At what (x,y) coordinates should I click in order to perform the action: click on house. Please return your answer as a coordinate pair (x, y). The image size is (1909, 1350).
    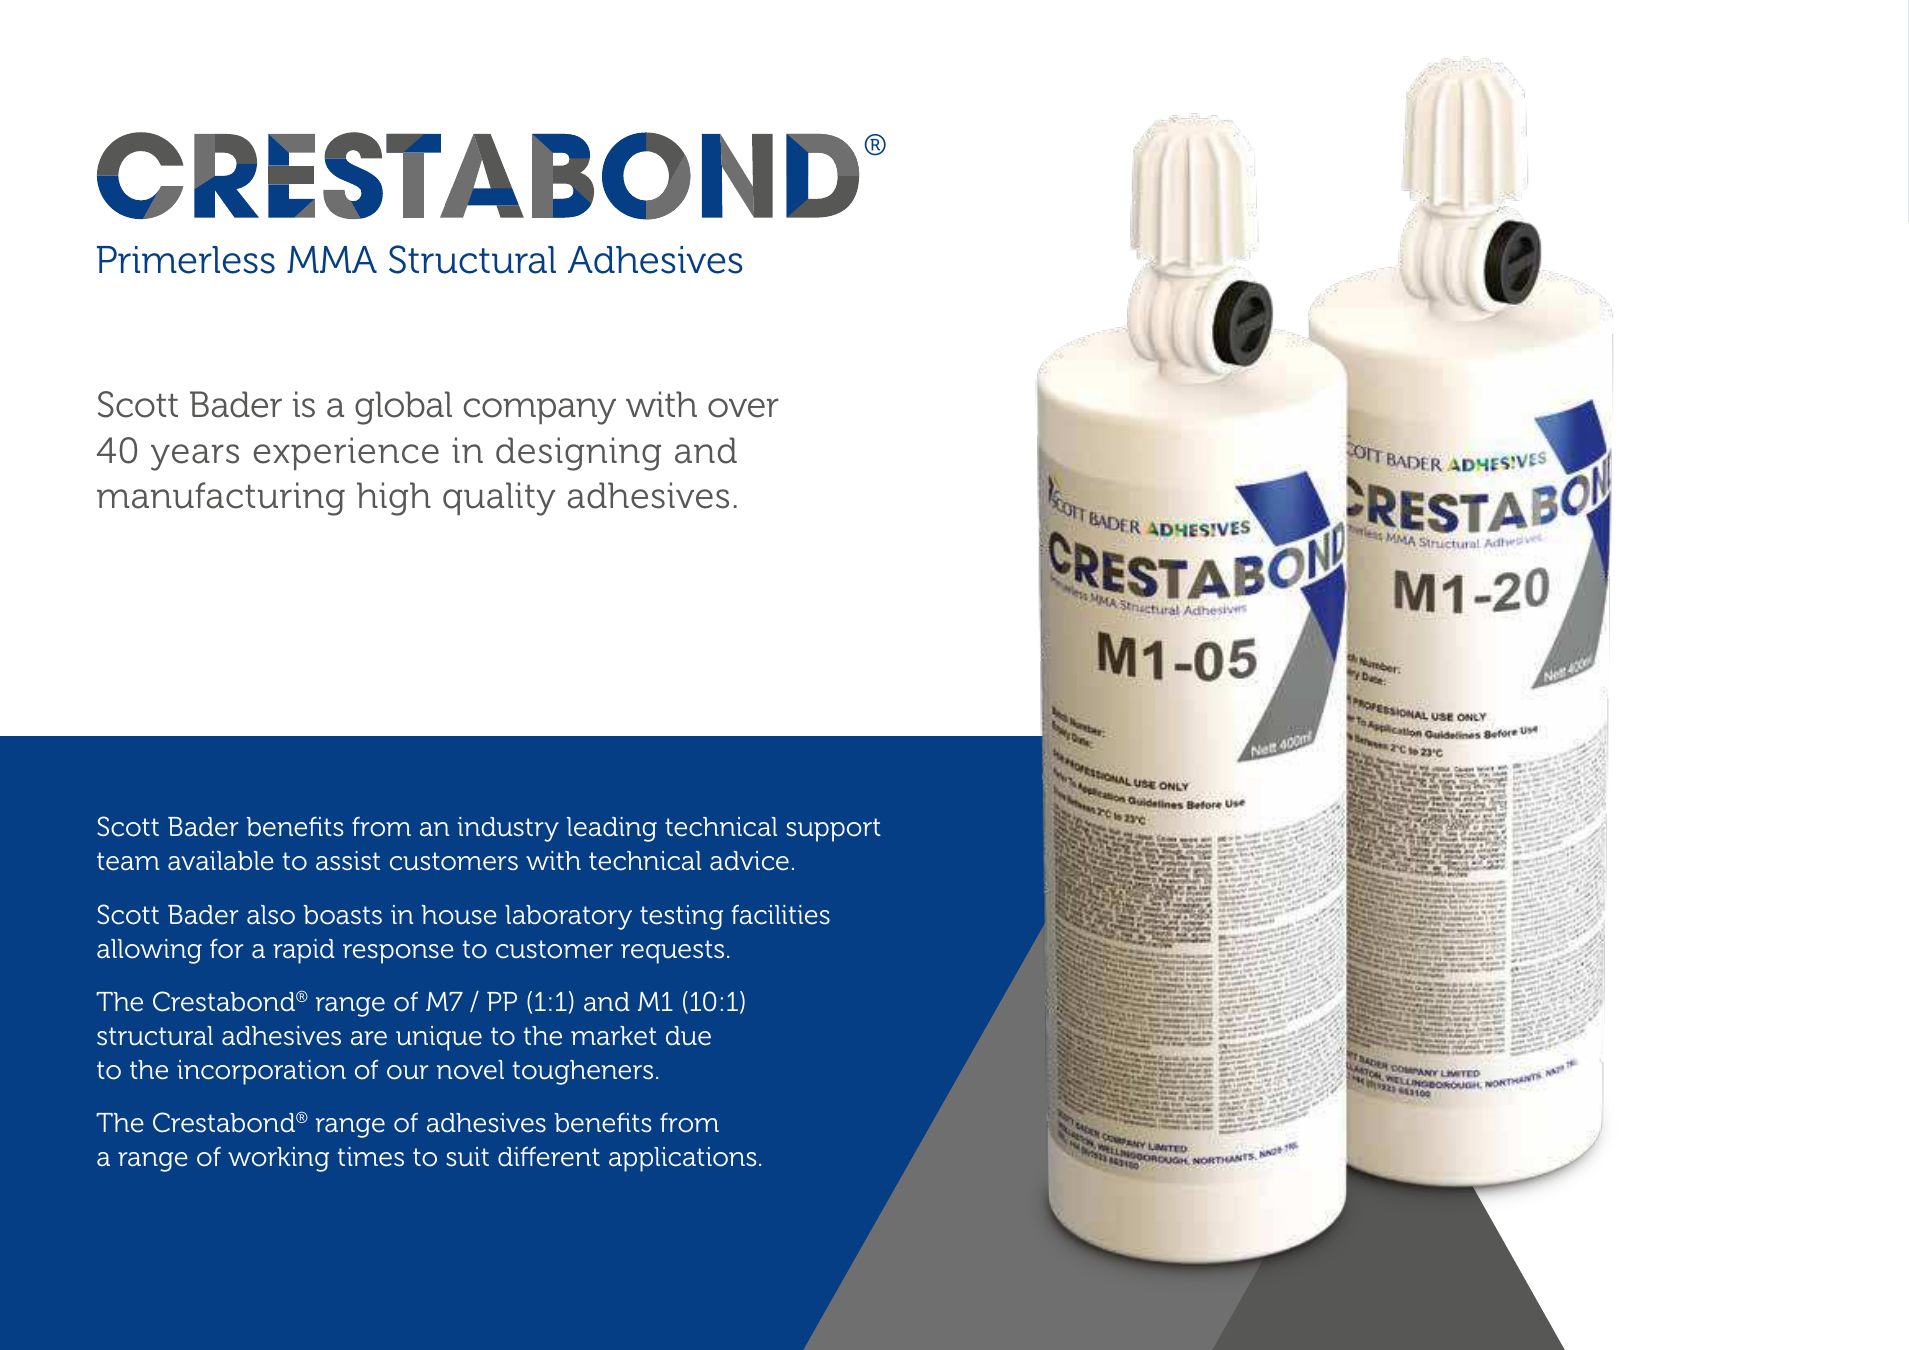
    Looking at the image, I should click on (459, 915).
